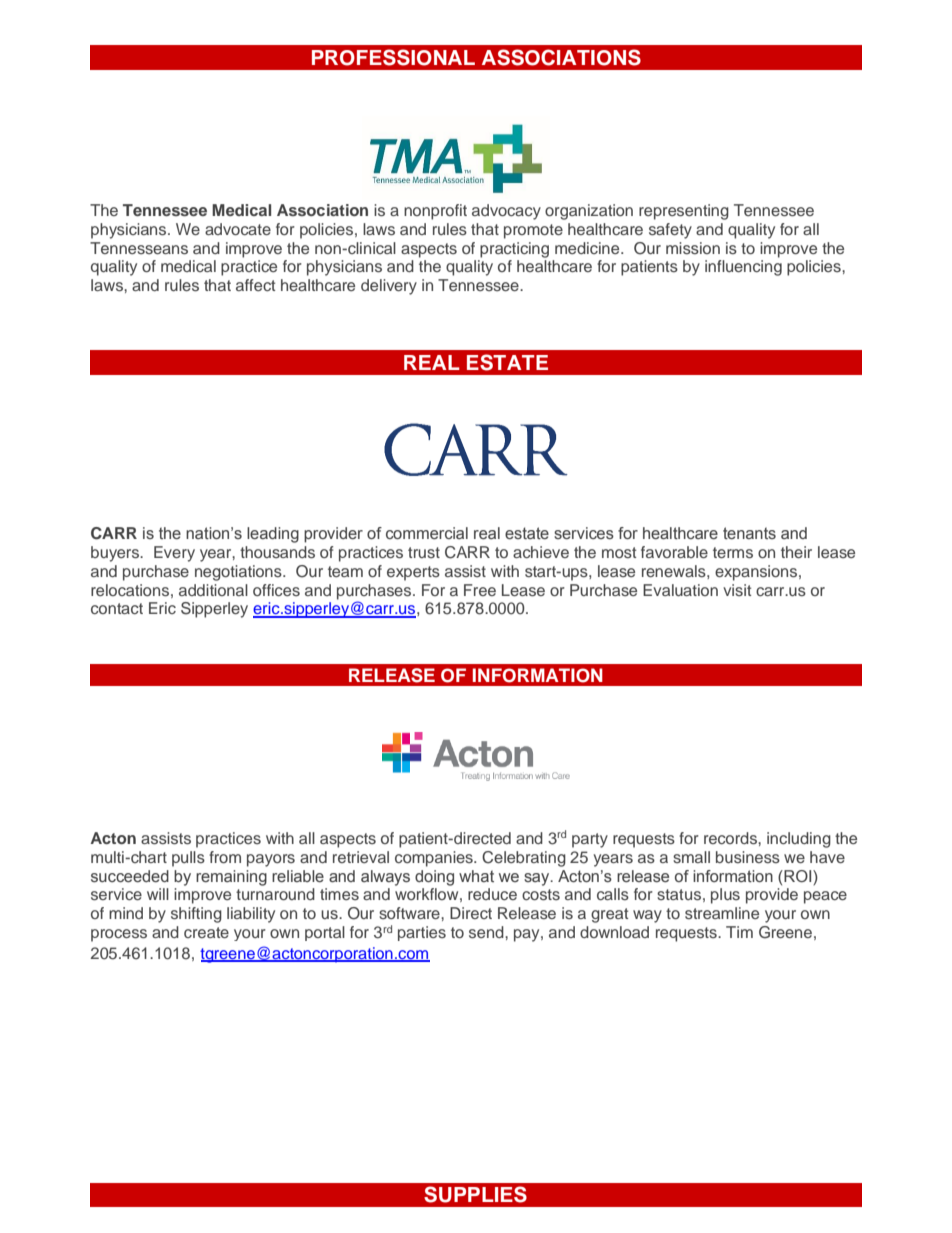 This screenshot has width=952, height=1233. Describe the element at coordinates (487, 932) in the screenshot. I see `send` at that location.
